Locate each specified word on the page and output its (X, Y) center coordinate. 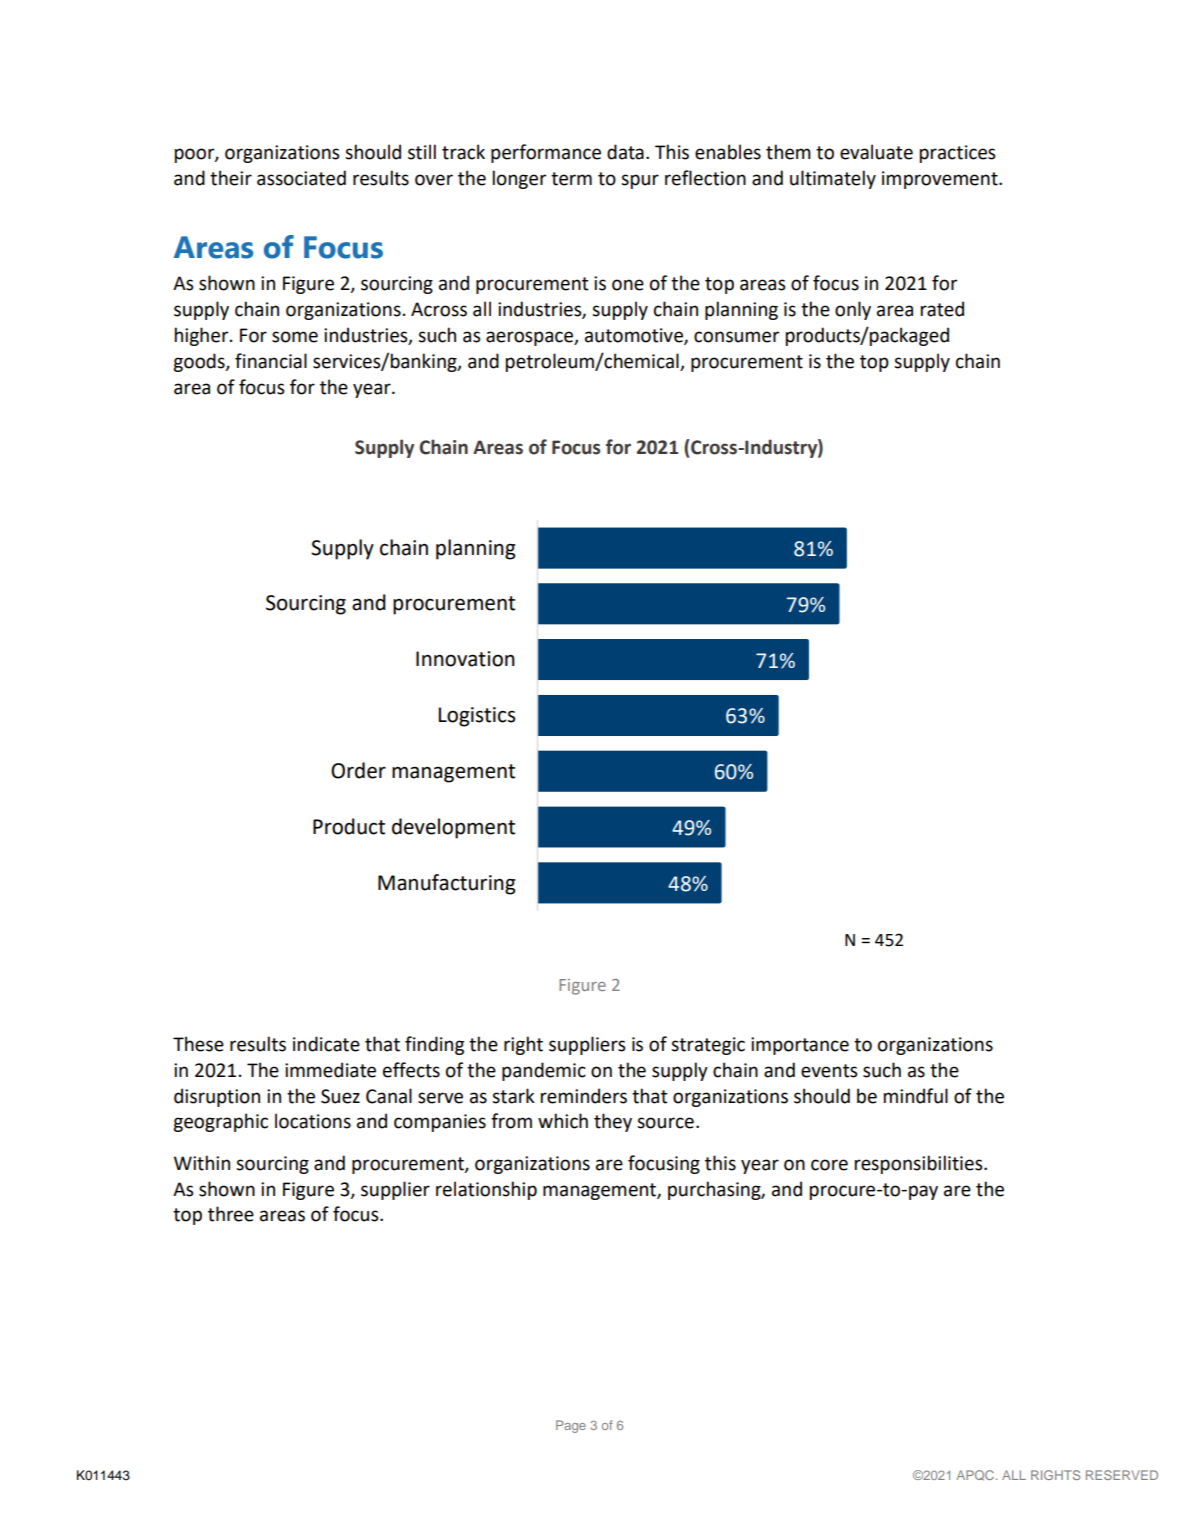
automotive (635, 336)
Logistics (477, 717)
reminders (584, 1096)
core (829, 1165)
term (571, 179)
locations (313, 1121)
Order (358, 770)
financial (271, 361)
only (853, 310)
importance (800, 1046)
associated (301, 178)
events (829, 1071)
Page (571, 1426)
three (231, 1214)
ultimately (833, 179)
